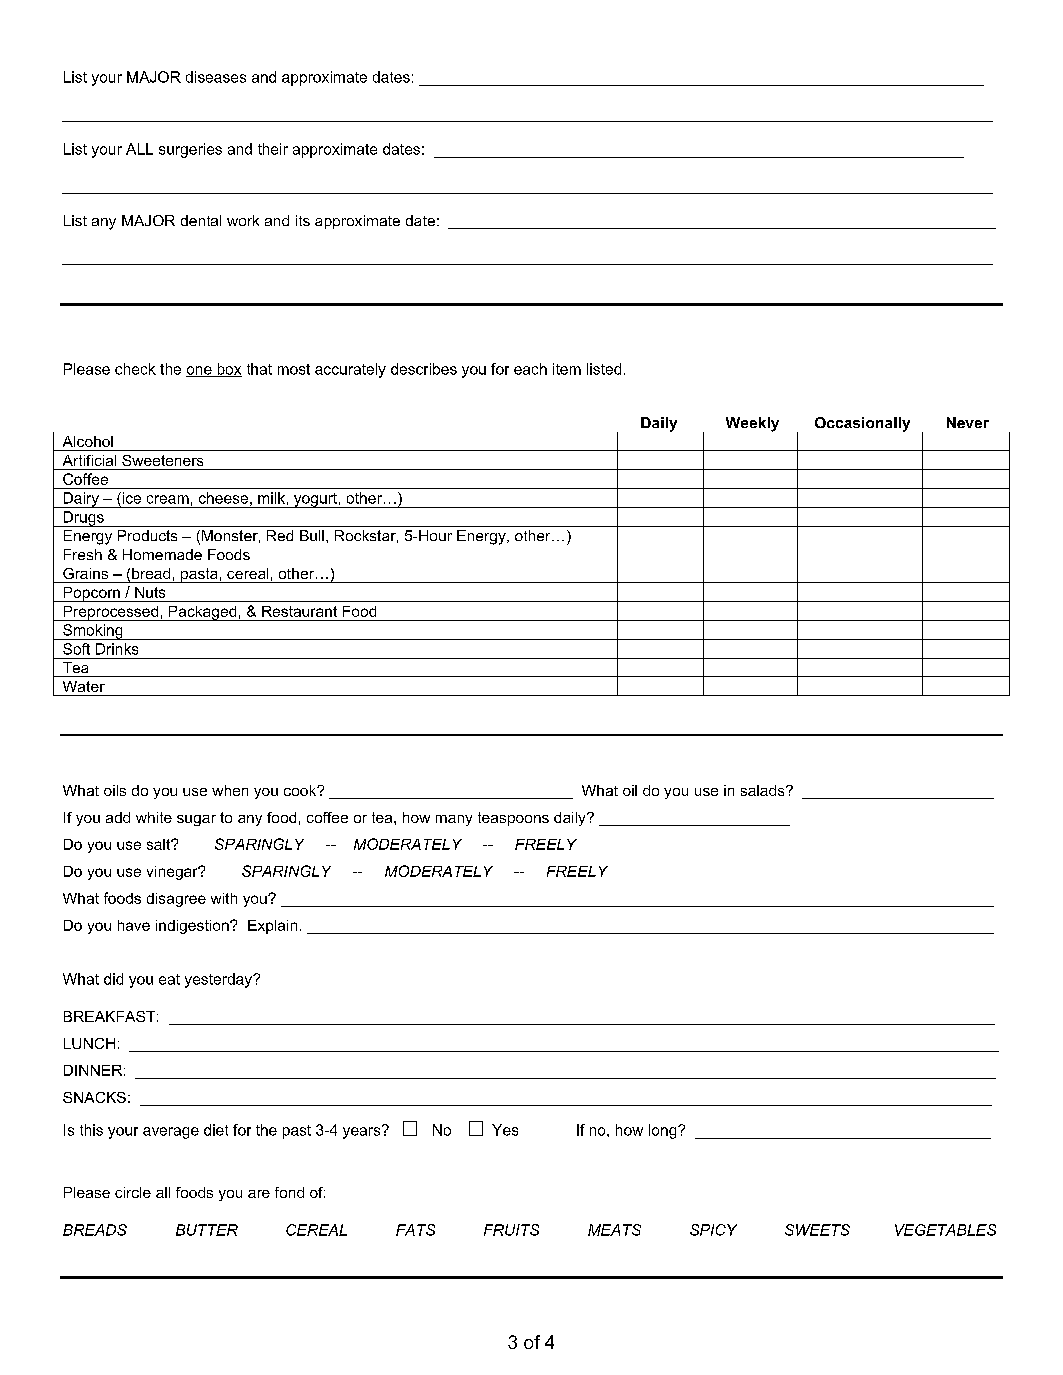 The image size is (1063, 1375). What do you see at coordinates (968, 422) in the screenshot?
I see `Never` at bounding box center [968, 422].
